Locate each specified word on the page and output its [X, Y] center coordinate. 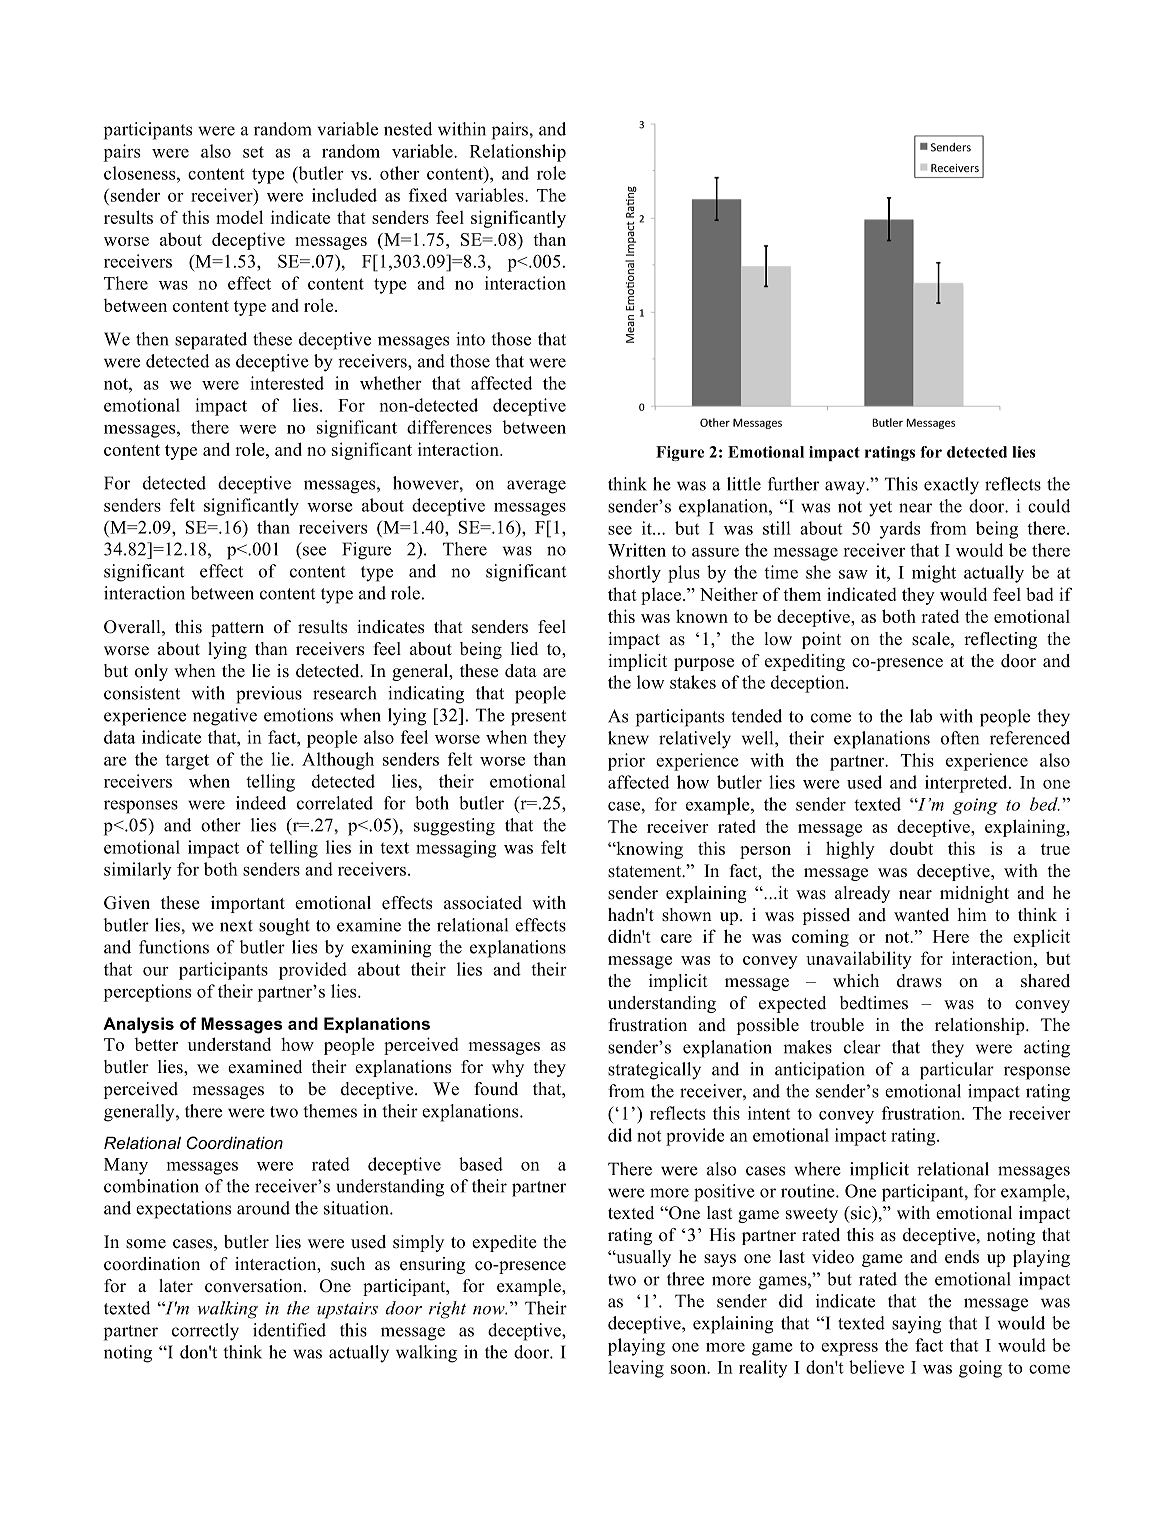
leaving [636, 1369]
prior [626, 762]
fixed [428, 195]
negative [225, 717]
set [253, 152]
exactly [951, 486]
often [960, 738]
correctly [205, 1332]
